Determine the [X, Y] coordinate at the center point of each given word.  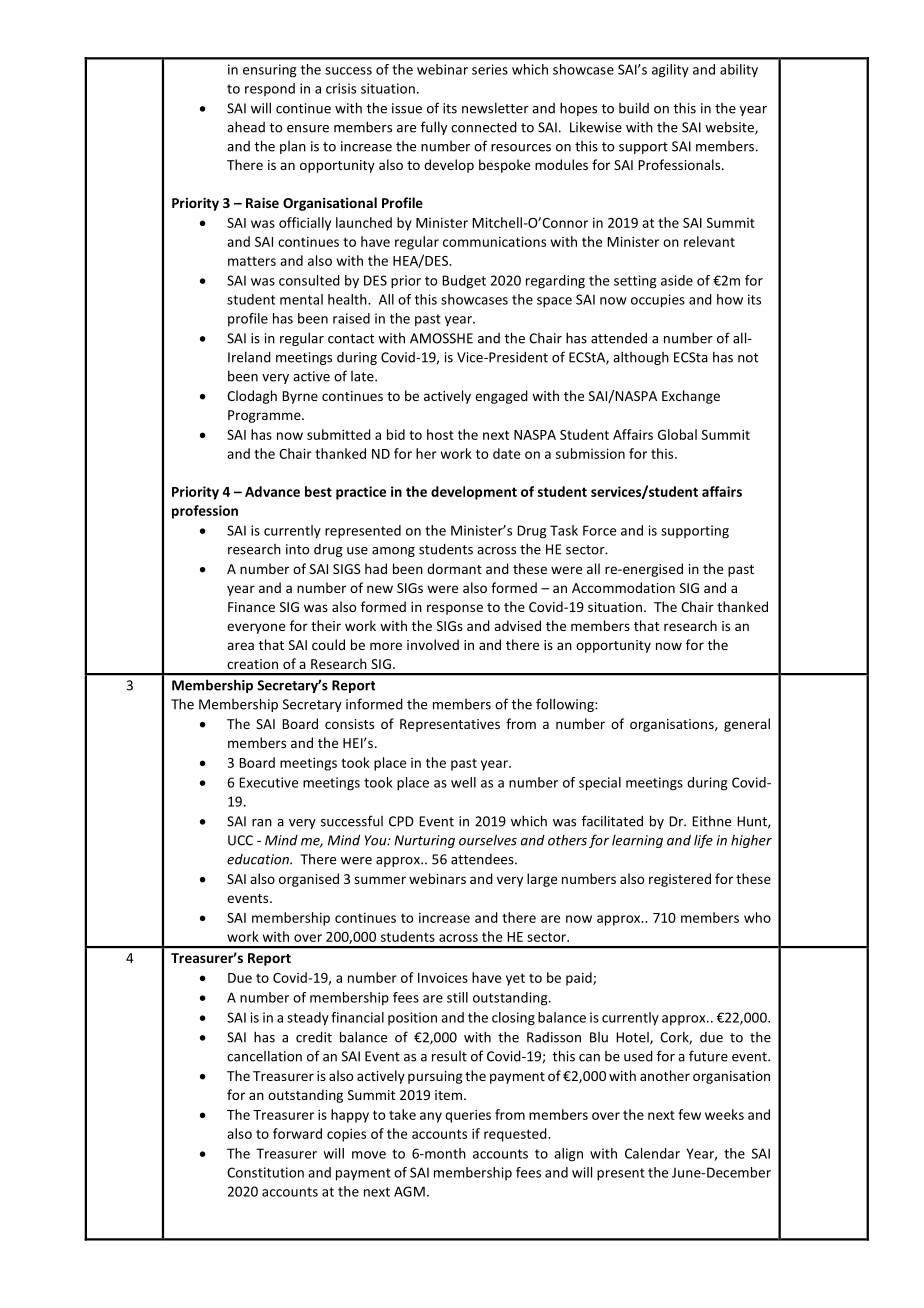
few [689, 1114]
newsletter [495, 108]
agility [670, 71]
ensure [308, 129]
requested [516, 1135]
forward [297, 1133]
